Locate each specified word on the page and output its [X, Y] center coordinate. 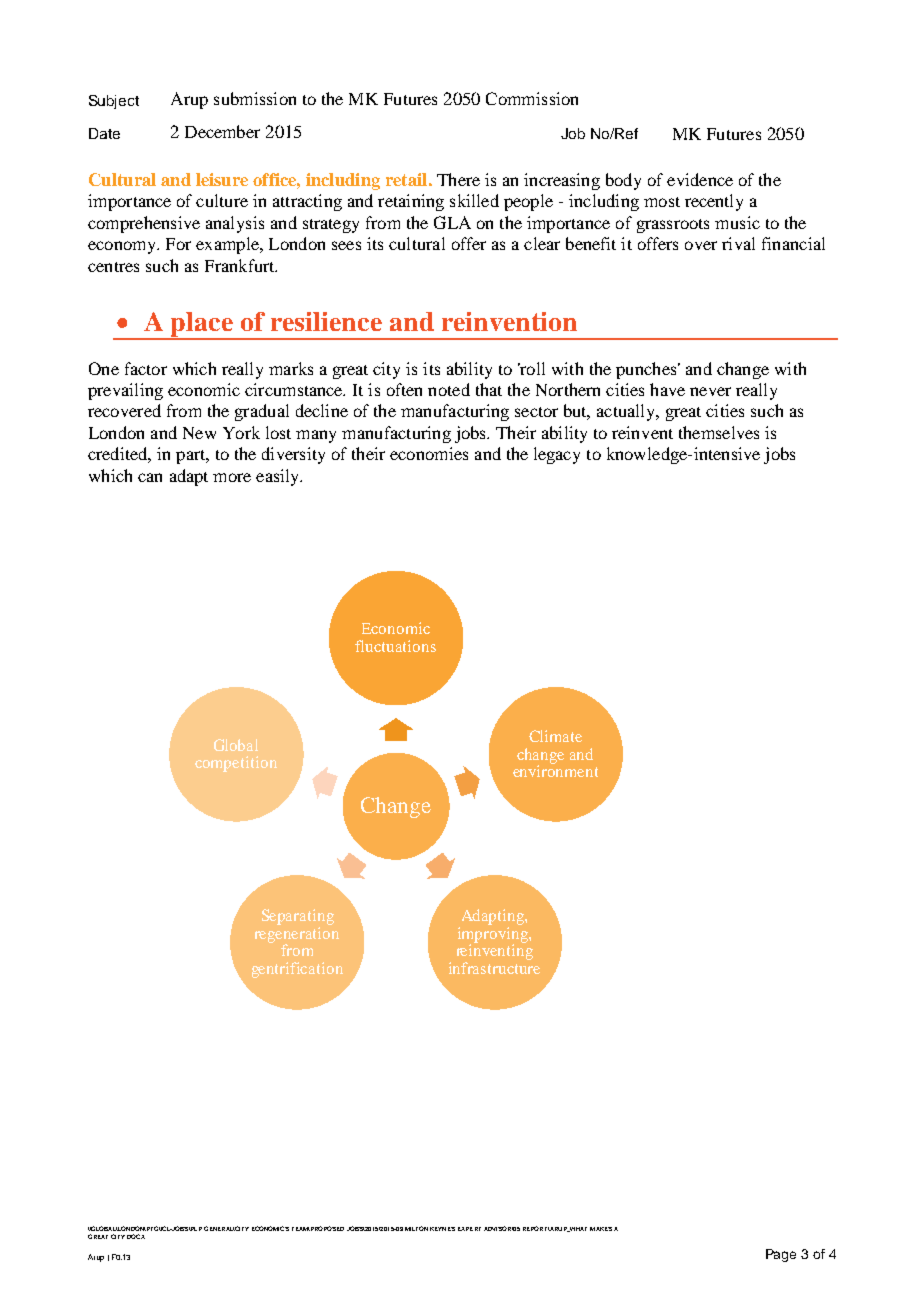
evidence [700, 179]
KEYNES [442, 1229]
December [222, 131]
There [458, 179]
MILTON [416, 1228]
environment [555, 770]
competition [236, 764]
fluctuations [395, 646]
